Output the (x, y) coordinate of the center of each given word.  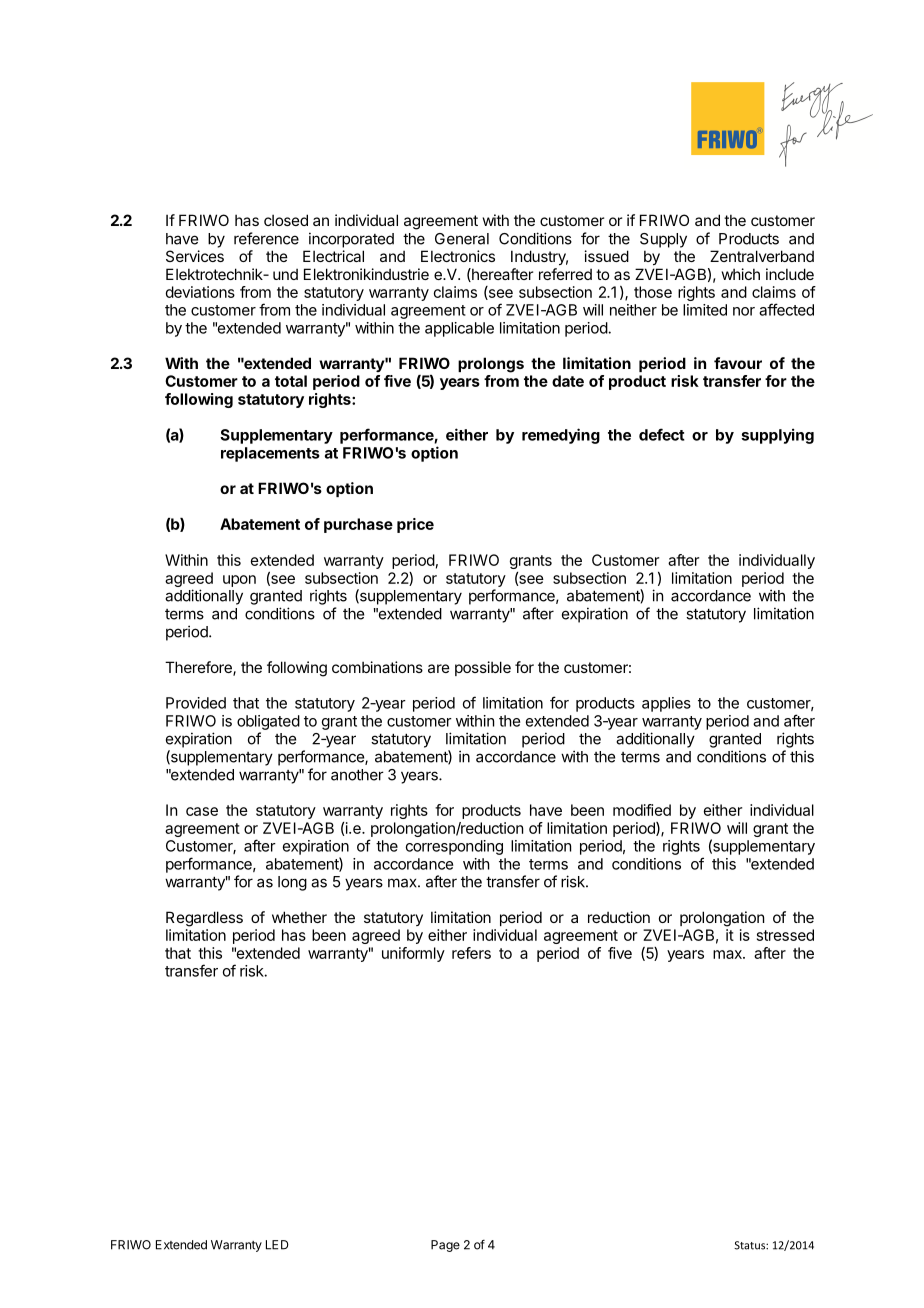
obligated (268, 722)
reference (266, 238)
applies (666, 704)
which (741, 274)
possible (483, 668)
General (462, 239)
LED (277, 1245)
